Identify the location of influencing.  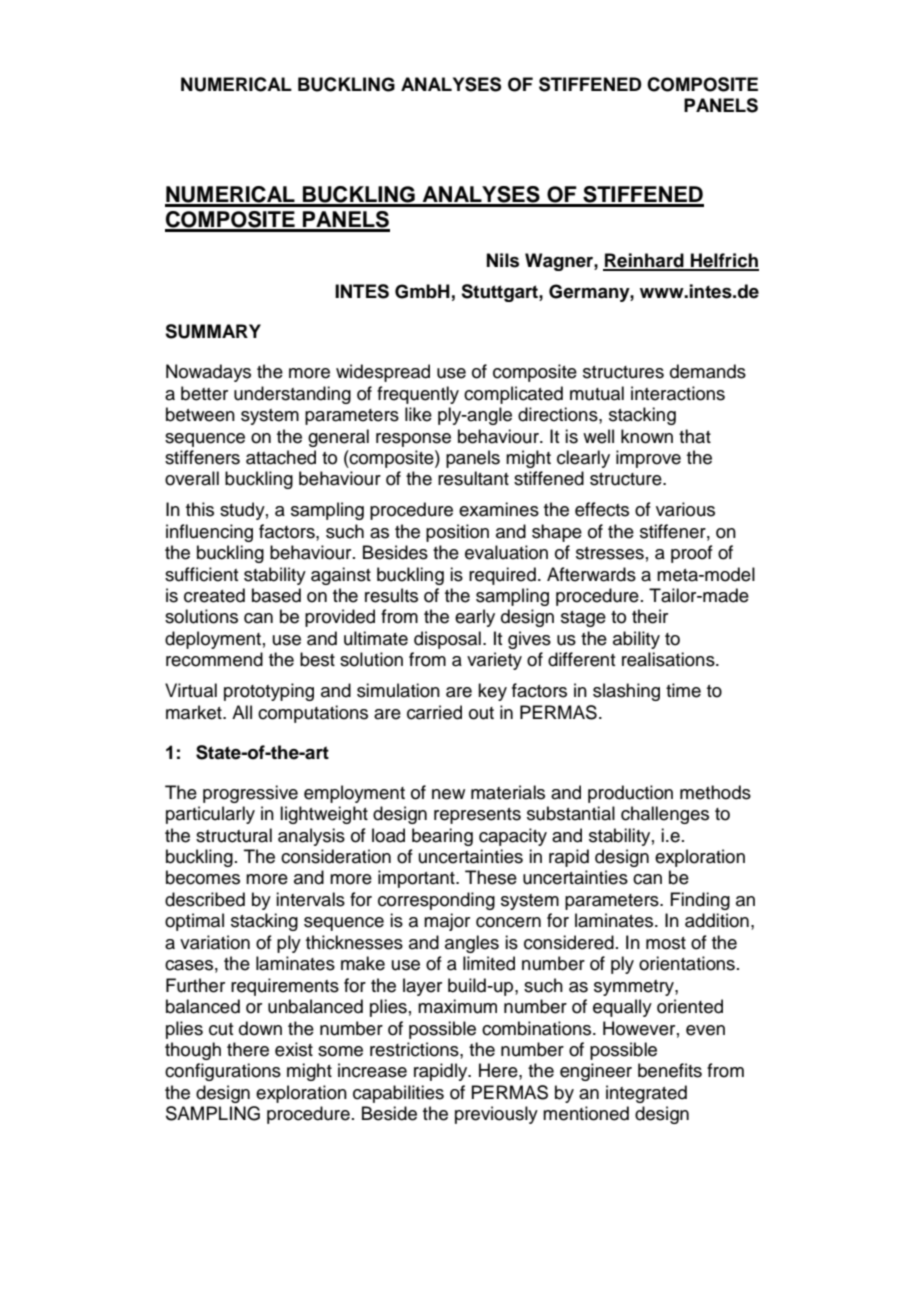
(209, 533).
